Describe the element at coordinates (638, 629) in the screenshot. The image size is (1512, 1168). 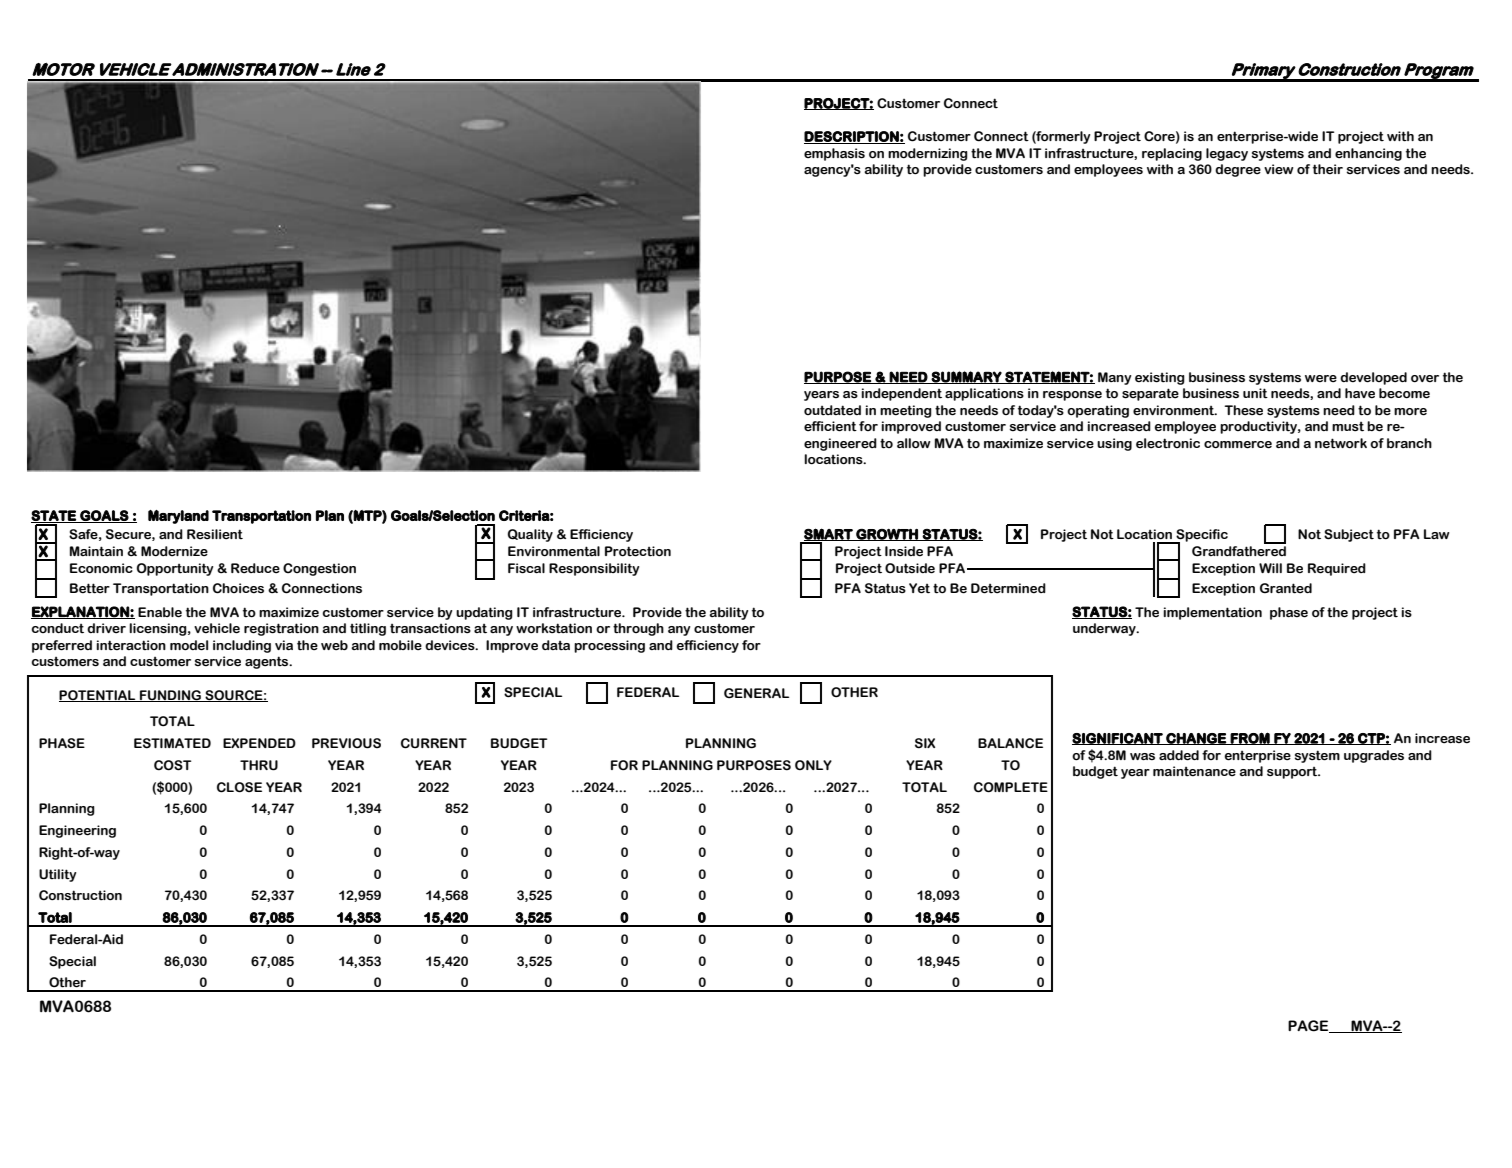
I see `through` at that location.
